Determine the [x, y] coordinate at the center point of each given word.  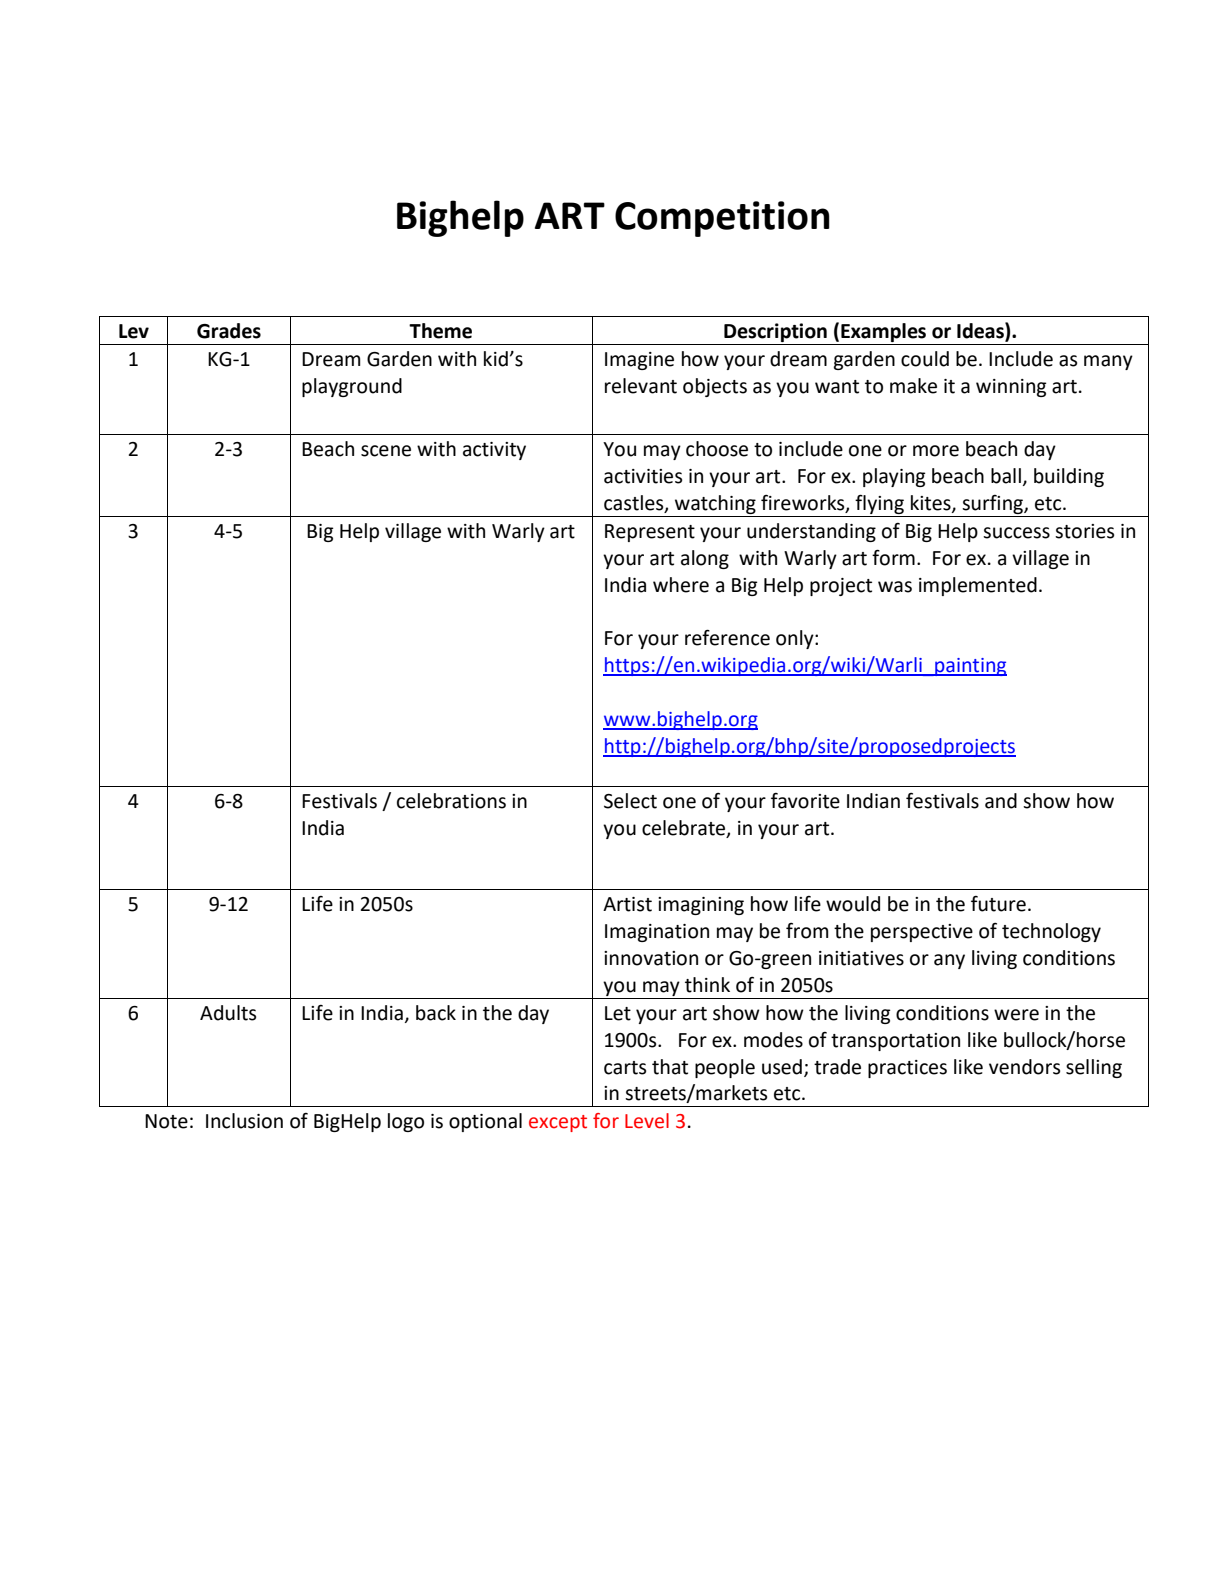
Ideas [981, 331]
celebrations [451, 801]
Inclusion [244, 1121]
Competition [722, 219]
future [998, 904]
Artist [627, 904]
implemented [978, 586]
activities [643, 476]
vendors [1024, 1067]
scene [386, 451]
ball [1006, 476]
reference [727, 637]
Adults [228, 1013]
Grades [229, 331]
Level [647, 1121]
